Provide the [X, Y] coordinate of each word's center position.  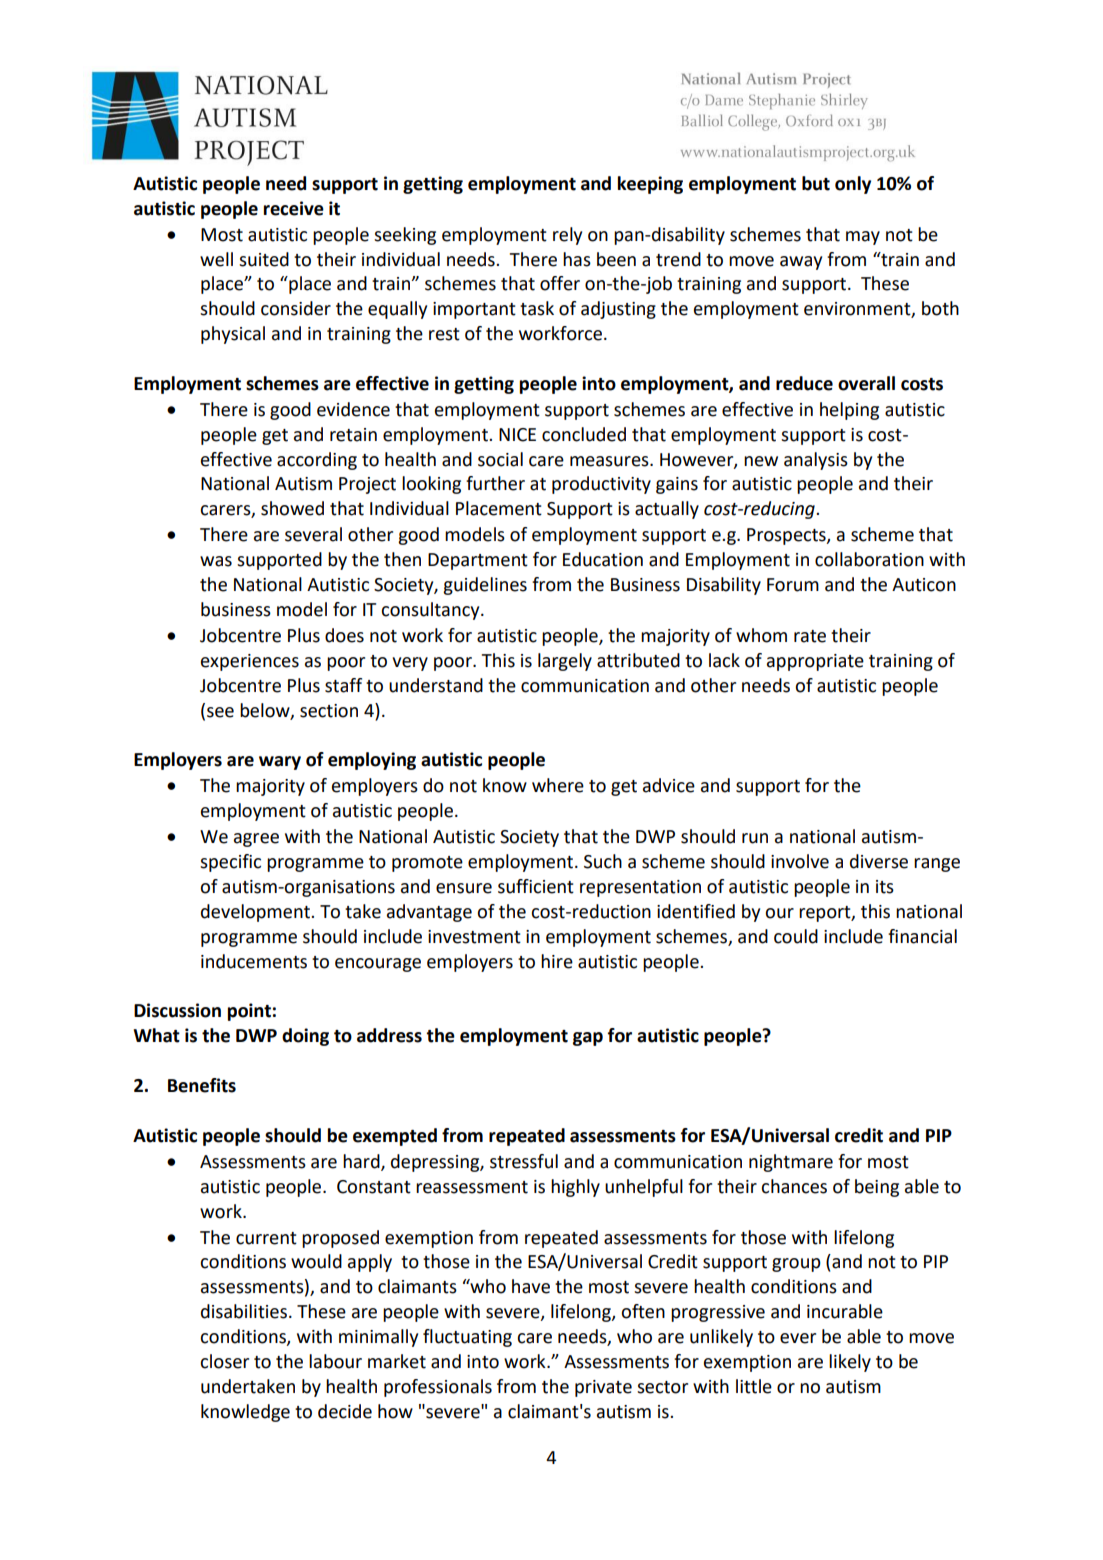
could [796, 936]
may [863, 238]
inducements [254, 961]
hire [557, 961]
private [603, 1388]
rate [810, 636]
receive [294, 208]
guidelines [485, 586]
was [216, 561]
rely [567, 236]
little [754, 1386]
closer [224, 1361]
